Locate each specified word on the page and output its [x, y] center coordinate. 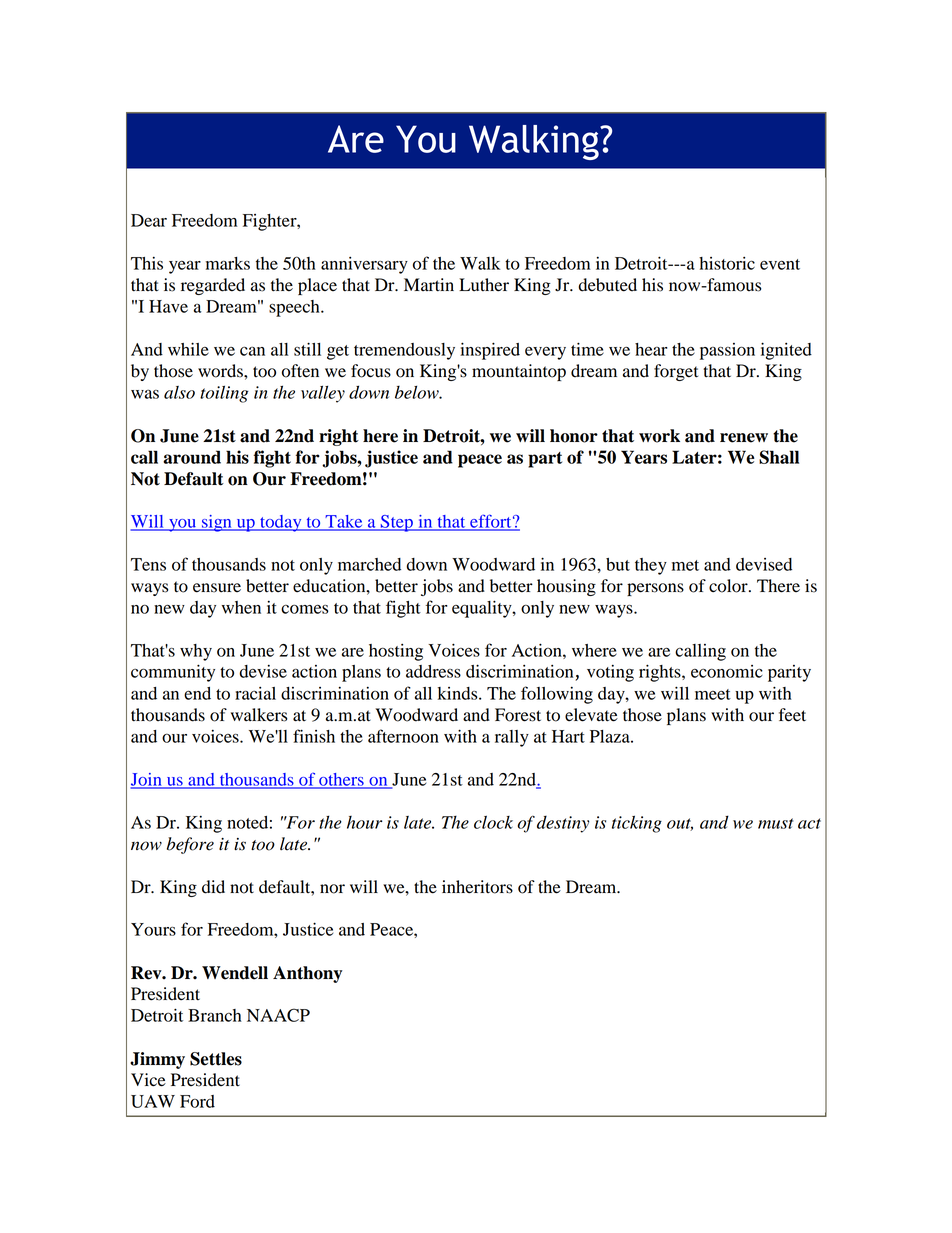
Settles [216, 1059]
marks [228, 263]
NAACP [278, 1015]
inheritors [477, 887]
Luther [484, 285]
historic [727, 263]
